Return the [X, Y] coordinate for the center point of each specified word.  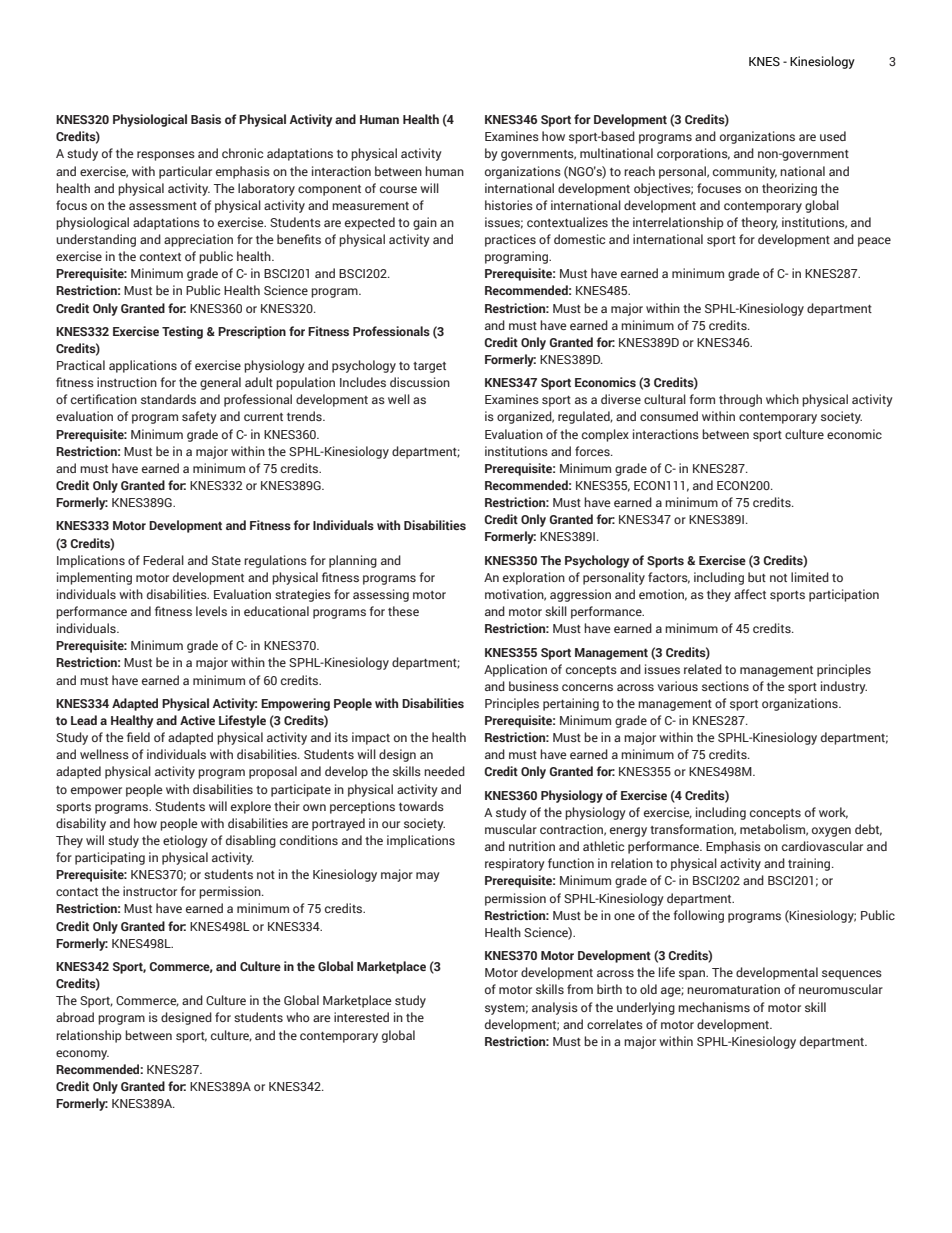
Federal [163, 560]
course [398, 189]
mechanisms [714, 1007]
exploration [534, 578]
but [757, 577]
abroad [75, 1017]
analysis [555, 1008]
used [833, 136]
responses [166, 156]
